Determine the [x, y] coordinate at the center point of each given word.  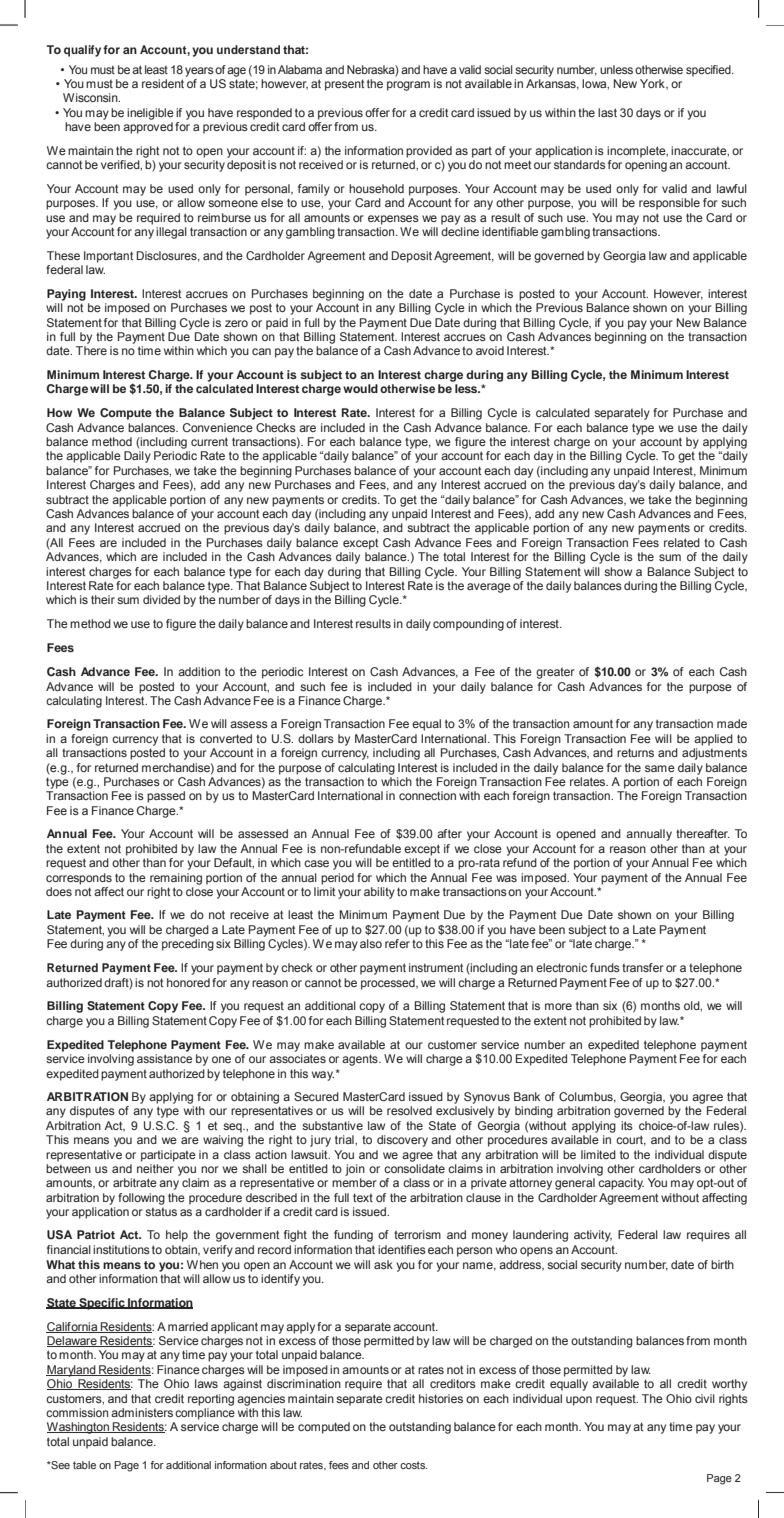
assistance [164, 1058]
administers [142, 1412]
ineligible [150, 114]
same [660, 768]
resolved [409, 1110]
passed [166, 797]
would [360, 388]
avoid [490, 350]
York [653, 84]
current [209, 441]
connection [427, 795]
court [631, 1140]
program [408, 86]
